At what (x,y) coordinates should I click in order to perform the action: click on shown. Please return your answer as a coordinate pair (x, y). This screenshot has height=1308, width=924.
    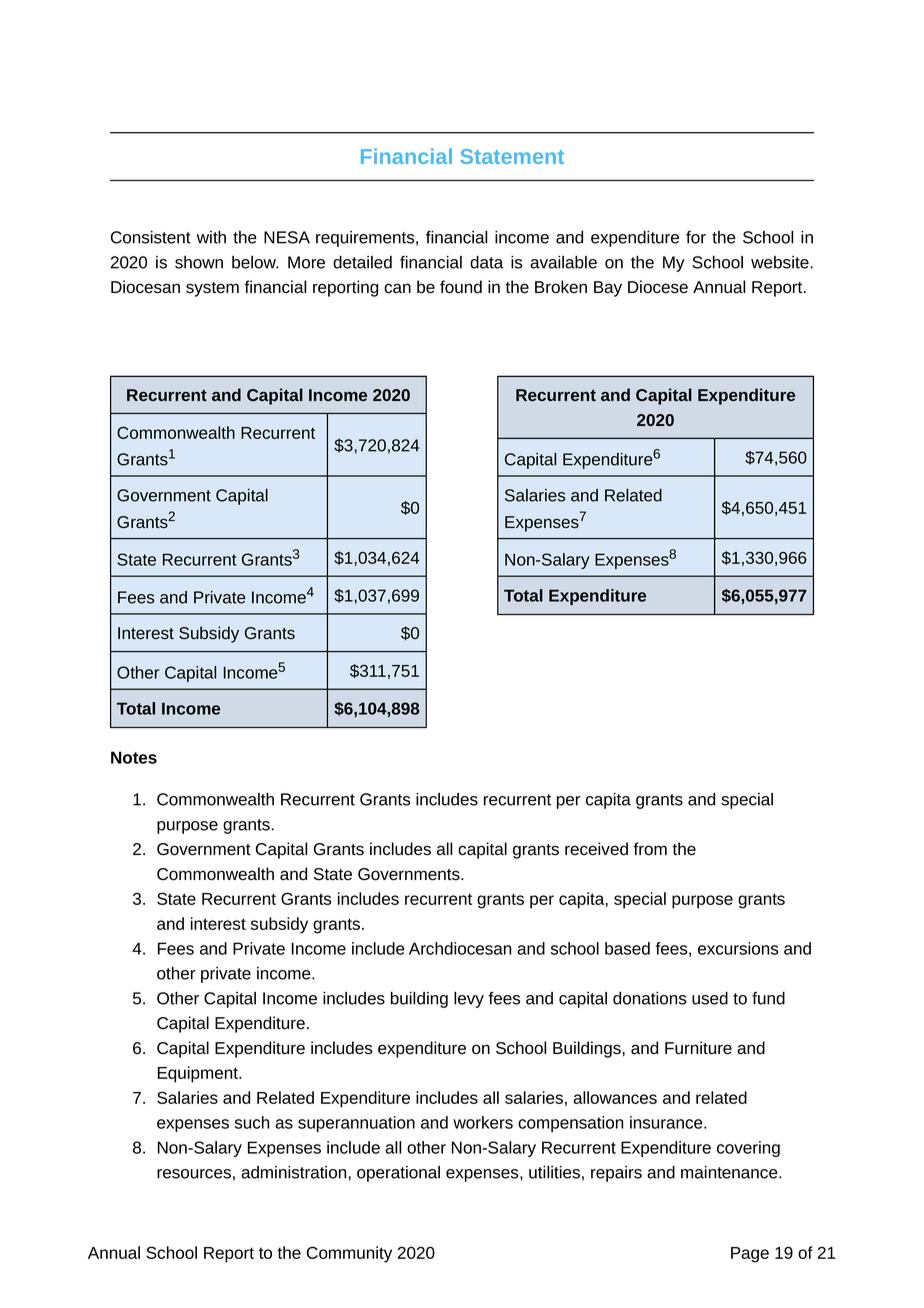
    Looking at the image, I should click on (199, 262).
